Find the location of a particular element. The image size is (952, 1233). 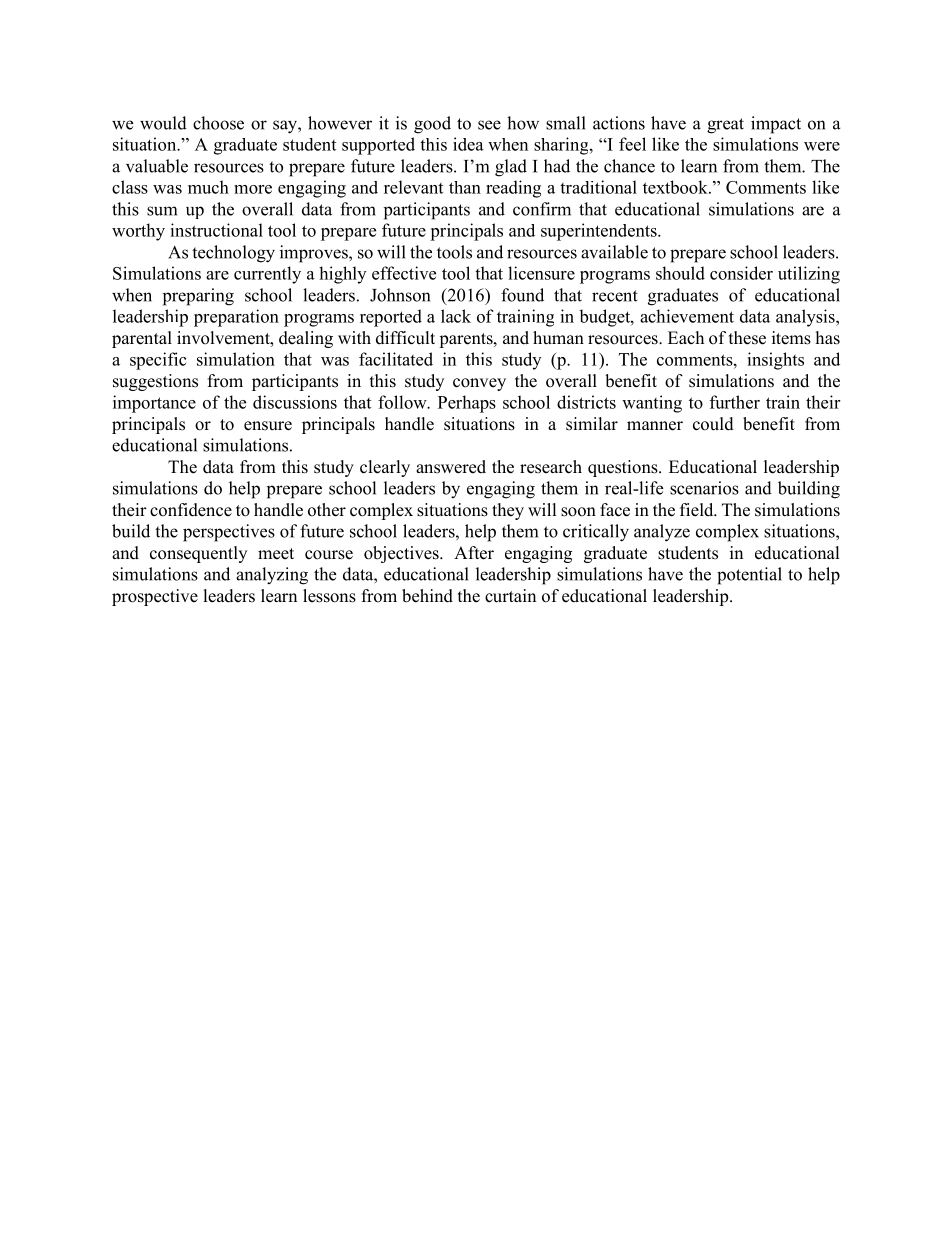

parents is located at coordinates (467, 340).
